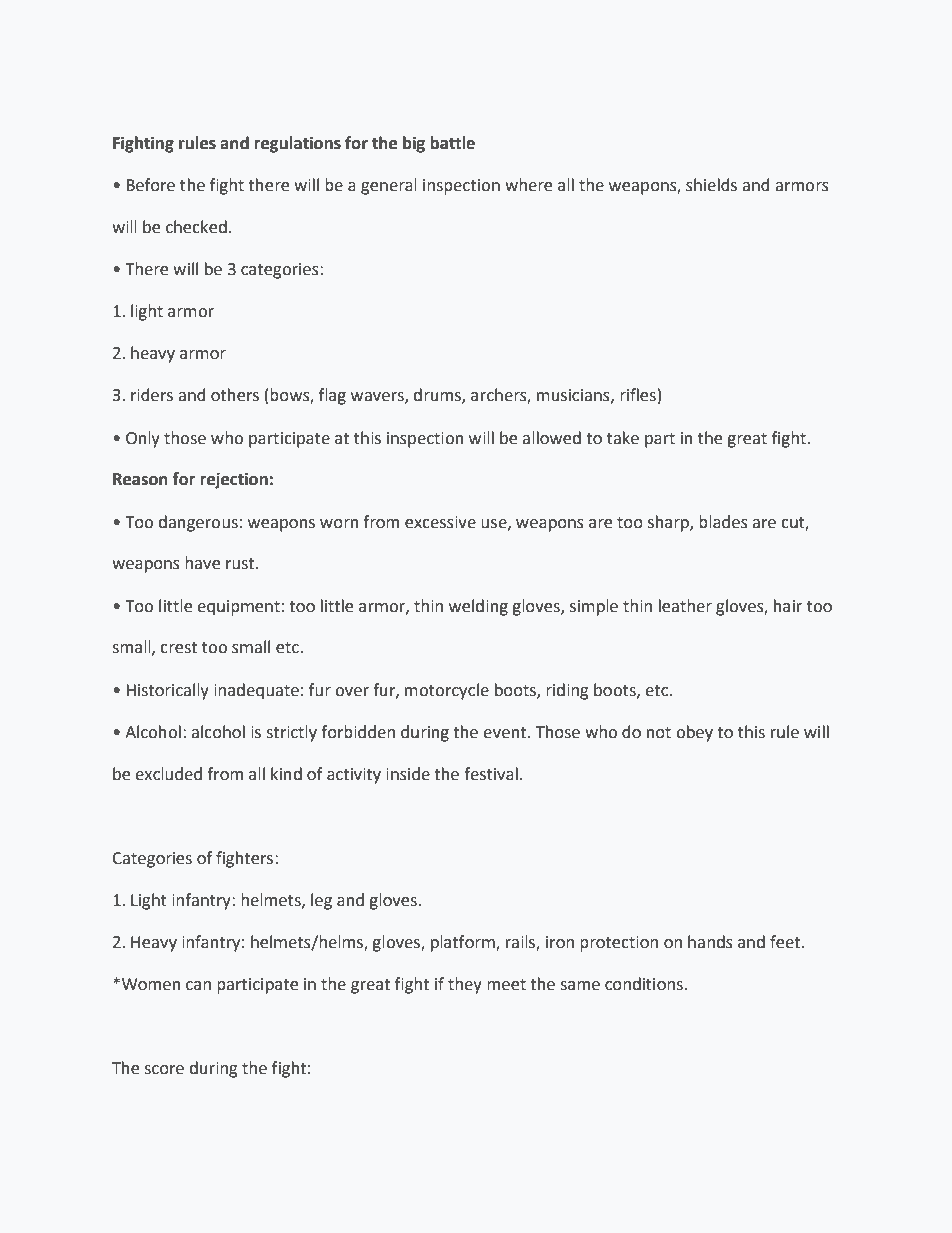 The width and height of the screenshot is (952, 1233). What do you see at coordinates (440, 522) in the screenshot?
I see `excessive` at bounding box center [440, 522].
